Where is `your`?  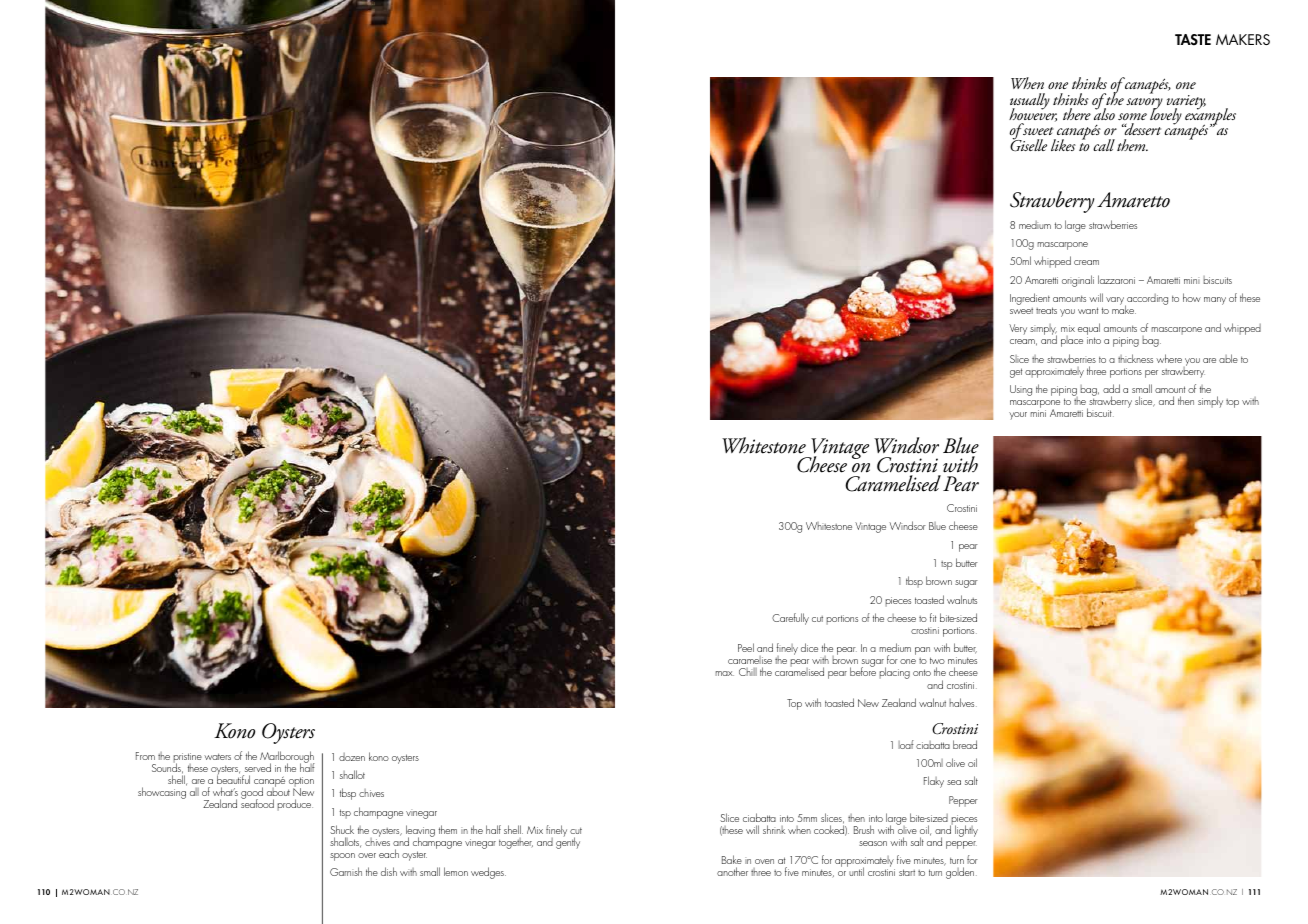 your is located at coordinates (1018, 416).
